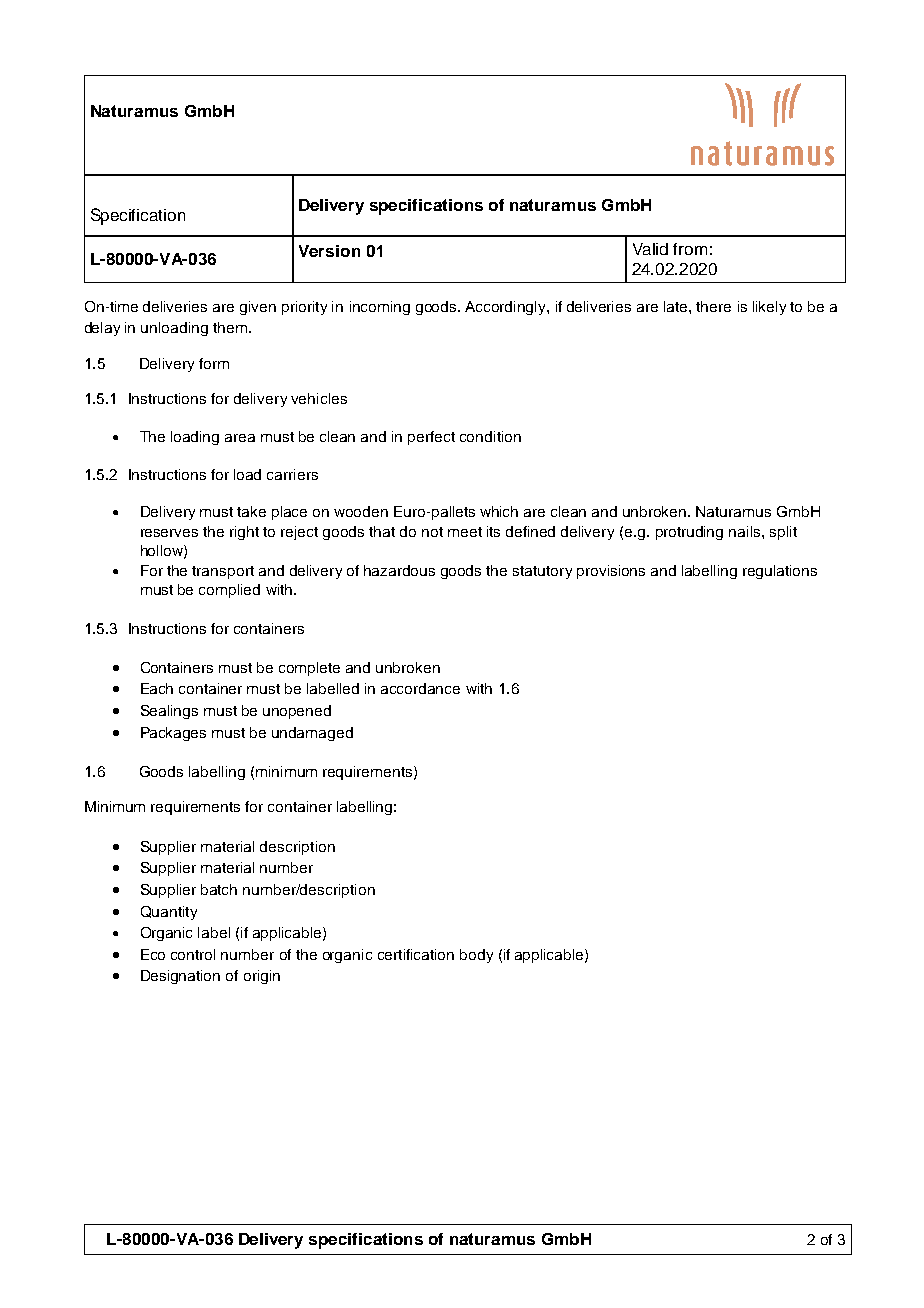 This screenshot has height=1308, width=924. Describe the element at coordinates (690, 249) in the screenshot. I see `from` at that location.
